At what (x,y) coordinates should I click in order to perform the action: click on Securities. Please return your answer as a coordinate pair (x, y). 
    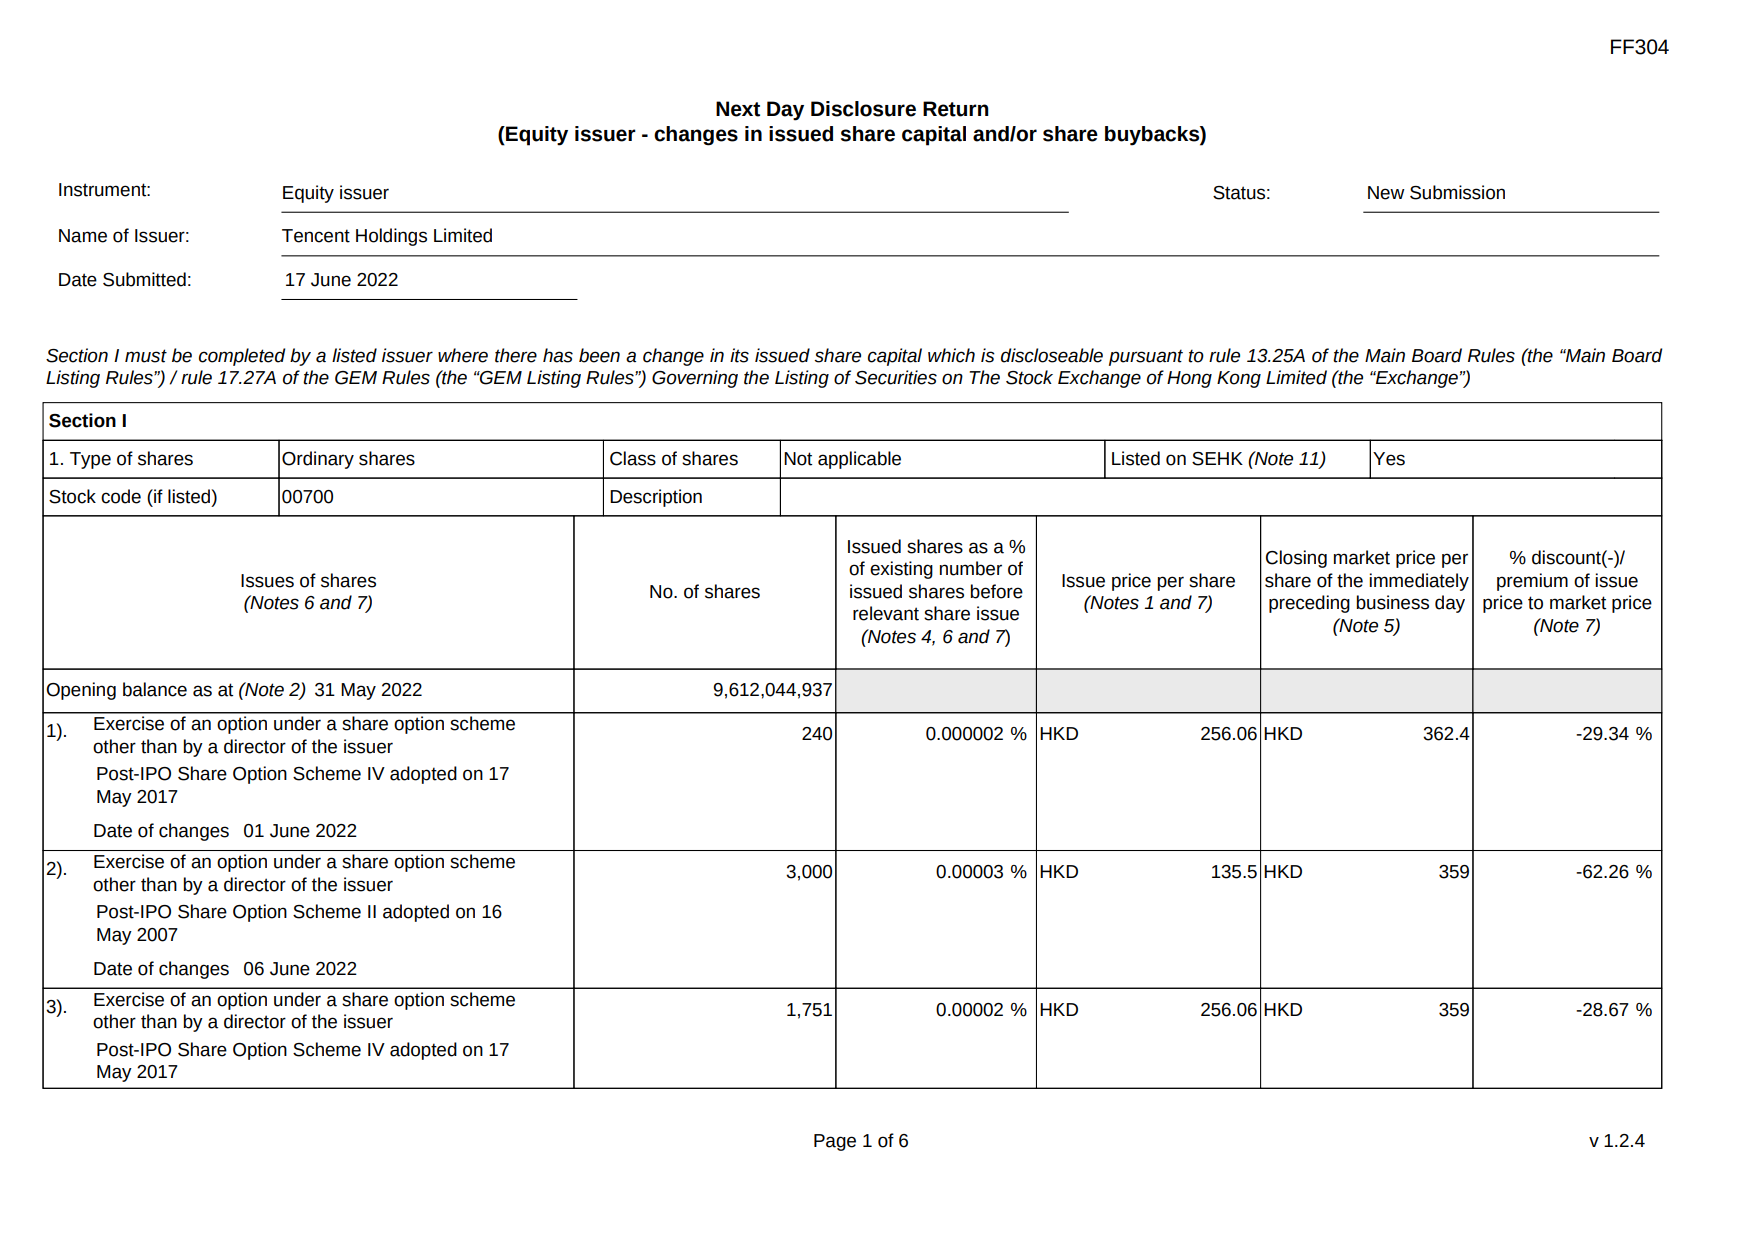
    Looking at the image, I should click on (896, 377).
